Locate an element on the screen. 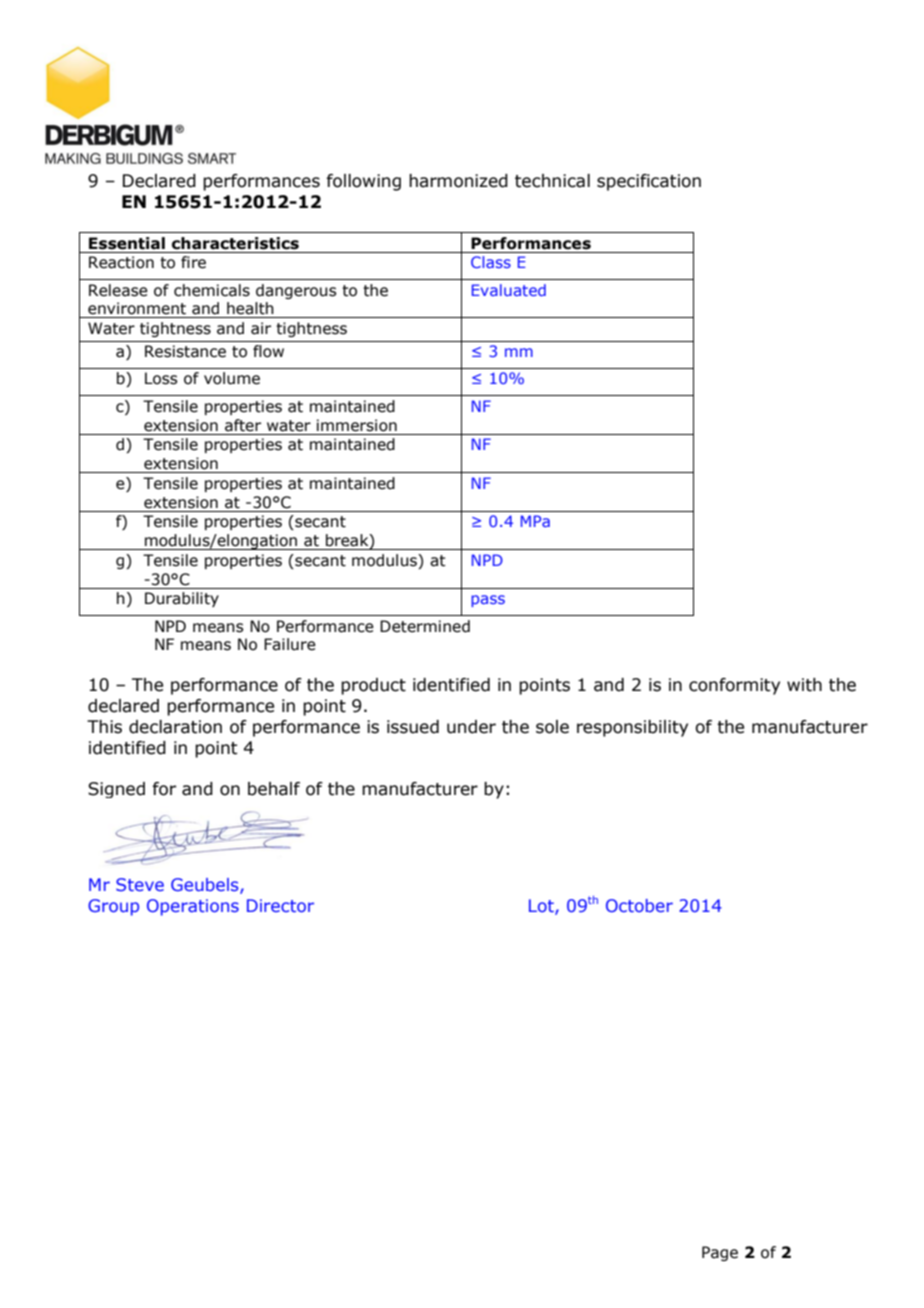  Lot is located at coordinates (542, 907).
